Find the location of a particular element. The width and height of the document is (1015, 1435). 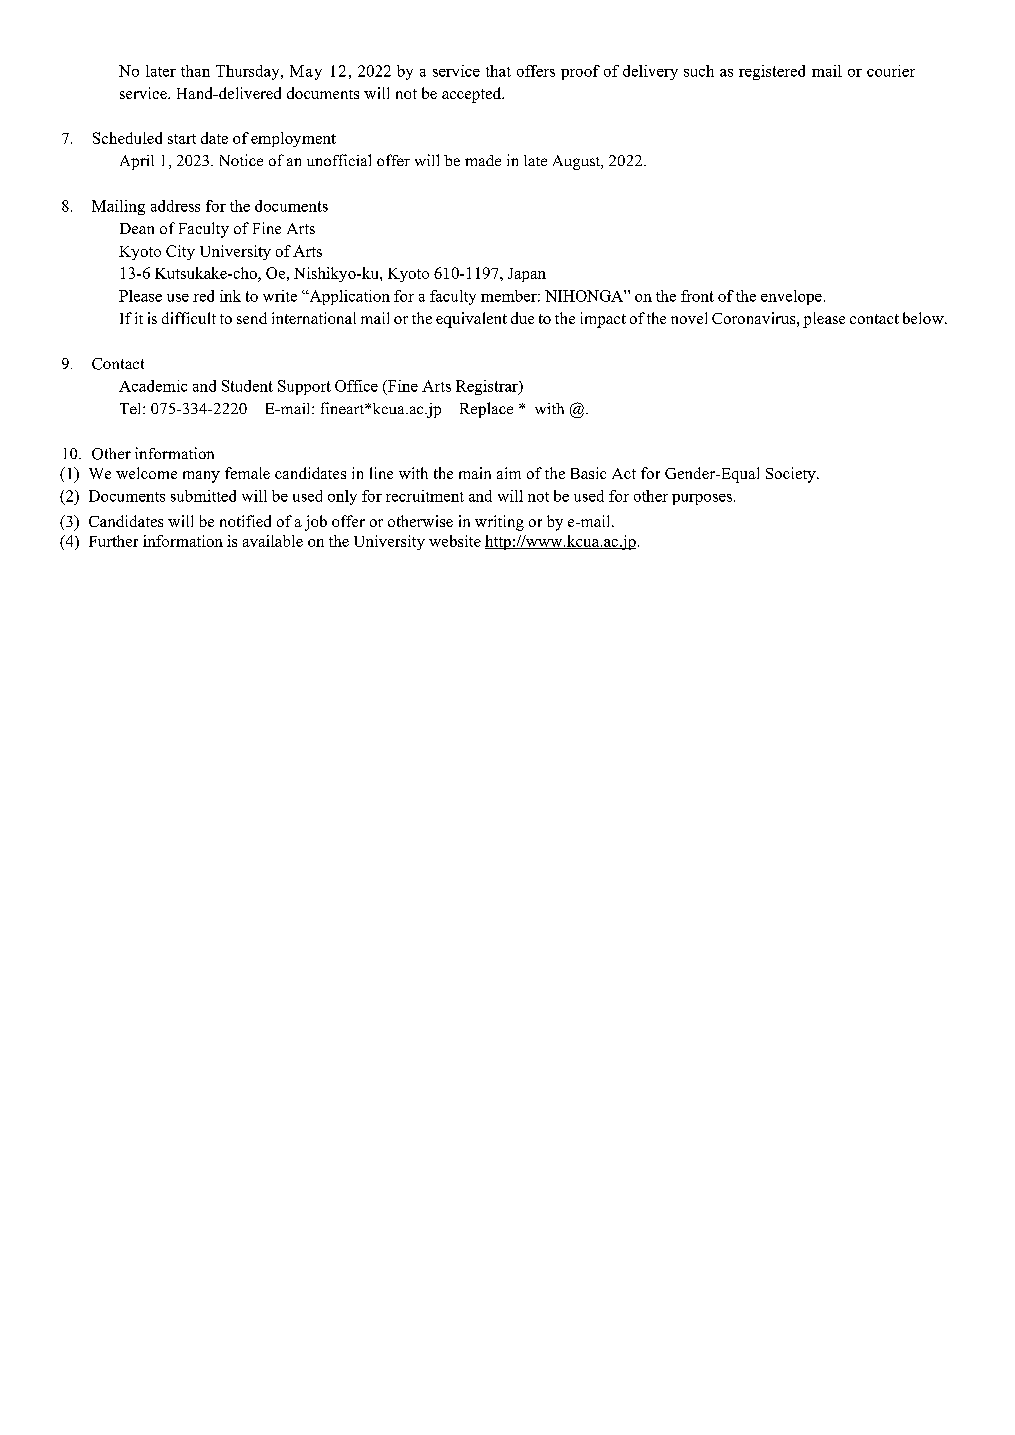

that is located at coordinates (498, 71).
